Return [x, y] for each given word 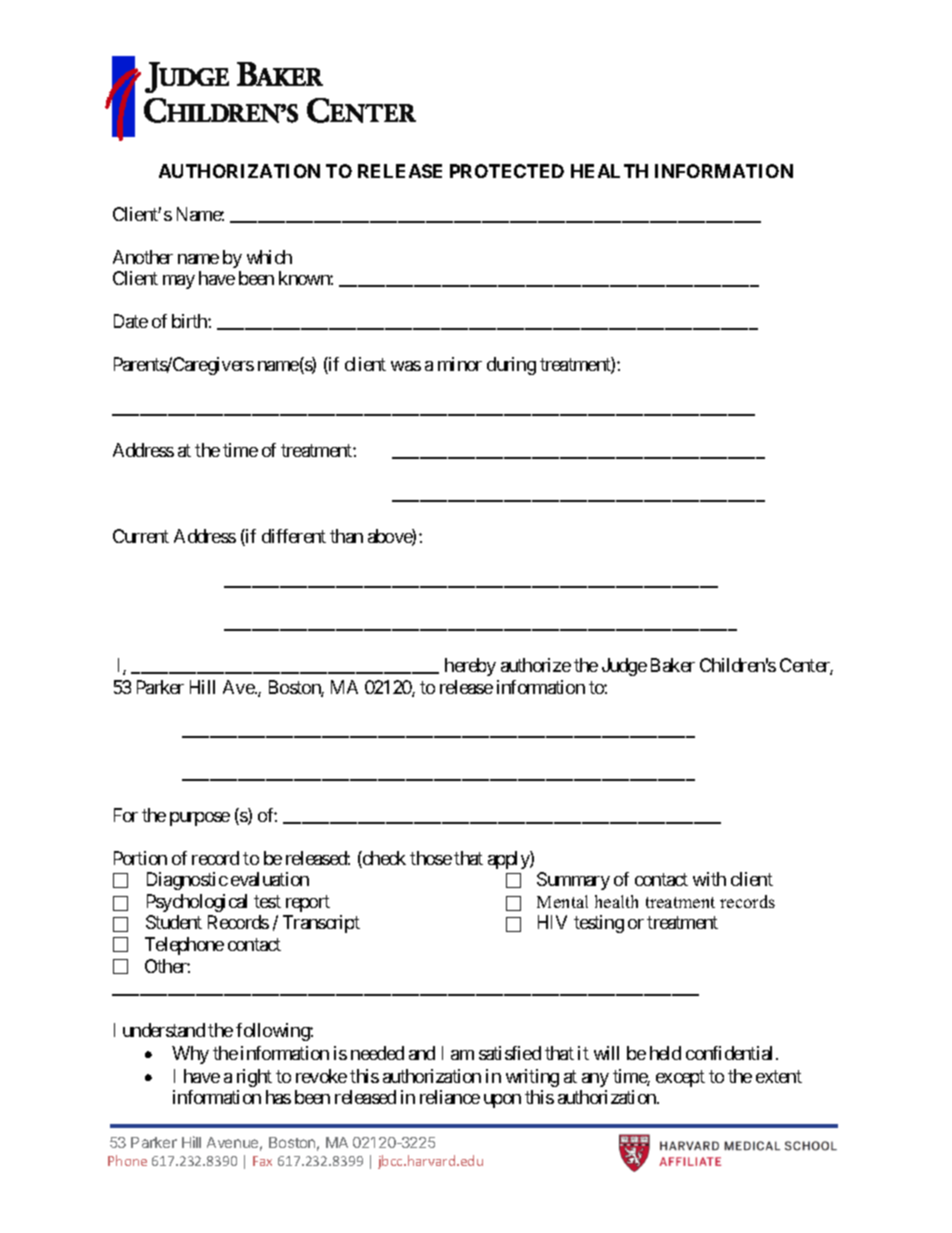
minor [460, 364]
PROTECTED [507, 171]
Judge [624, 667]
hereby [470, 667]
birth [190, 321]
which [269, 257]
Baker [673, 665]
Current [141, 536]
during [511, 366]
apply [509, 860]
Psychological [197, 903]
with [709, 879]
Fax [262, 1161]
